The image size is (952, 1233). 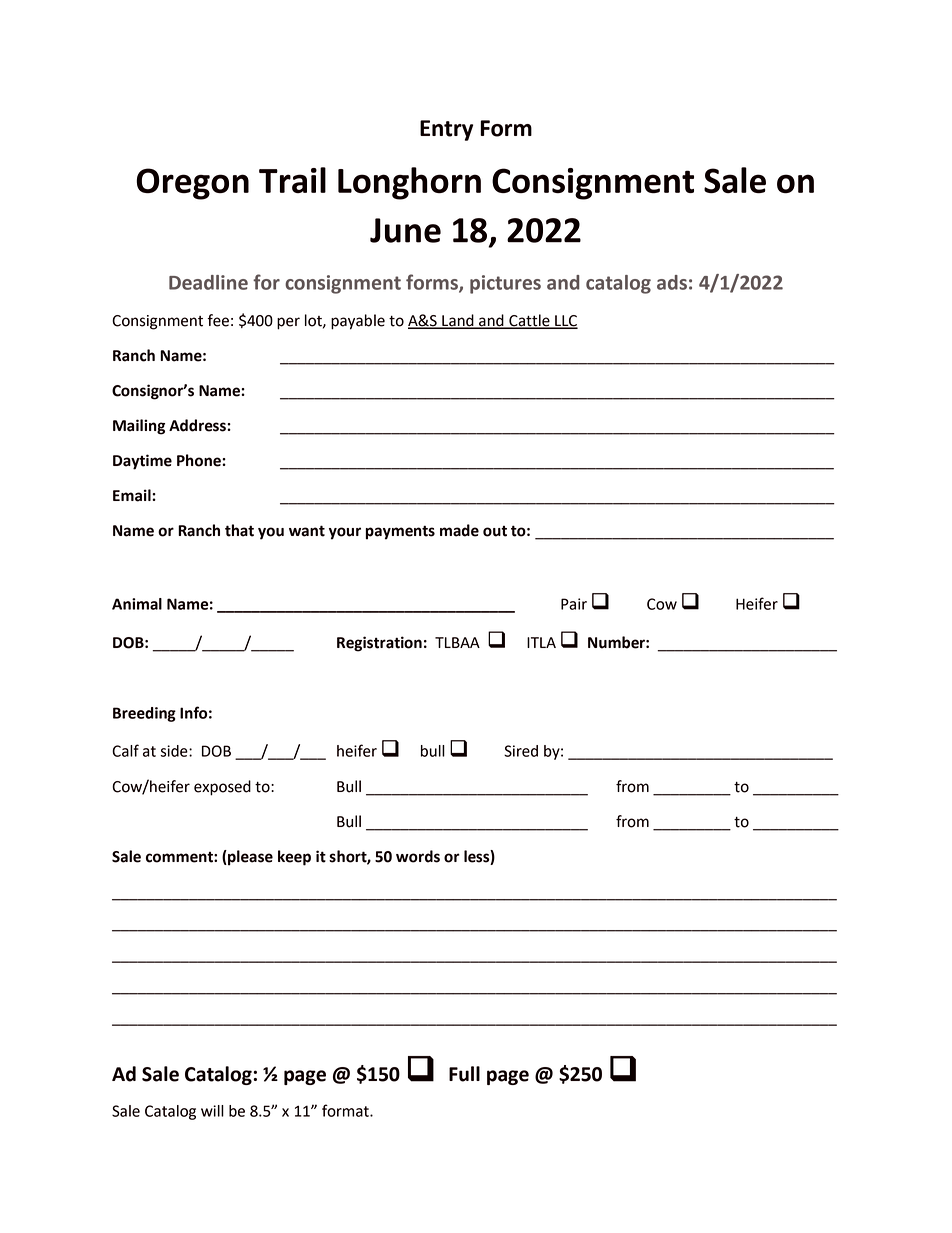 I want to click on Oregon, so click(x=192, y=184).
